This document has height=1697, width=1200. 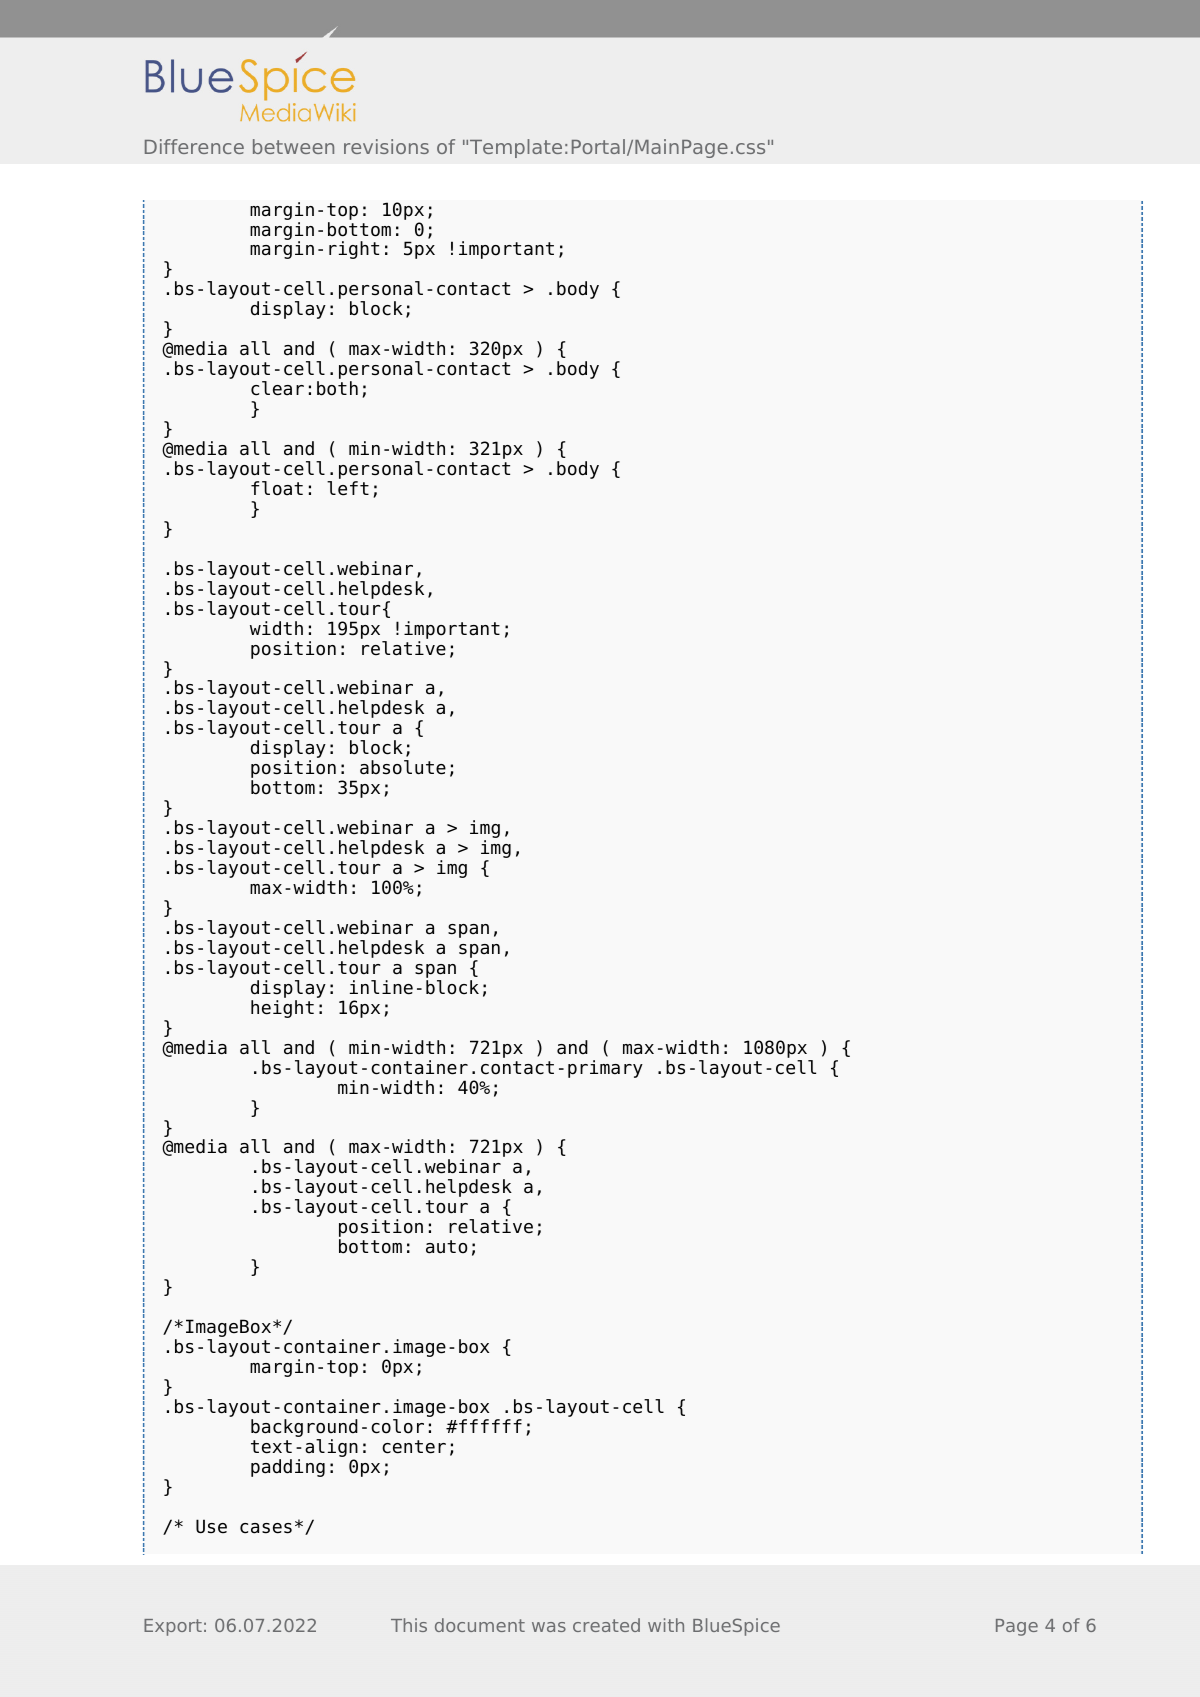 I want to click on auto, so click(x=446, y=1247).
